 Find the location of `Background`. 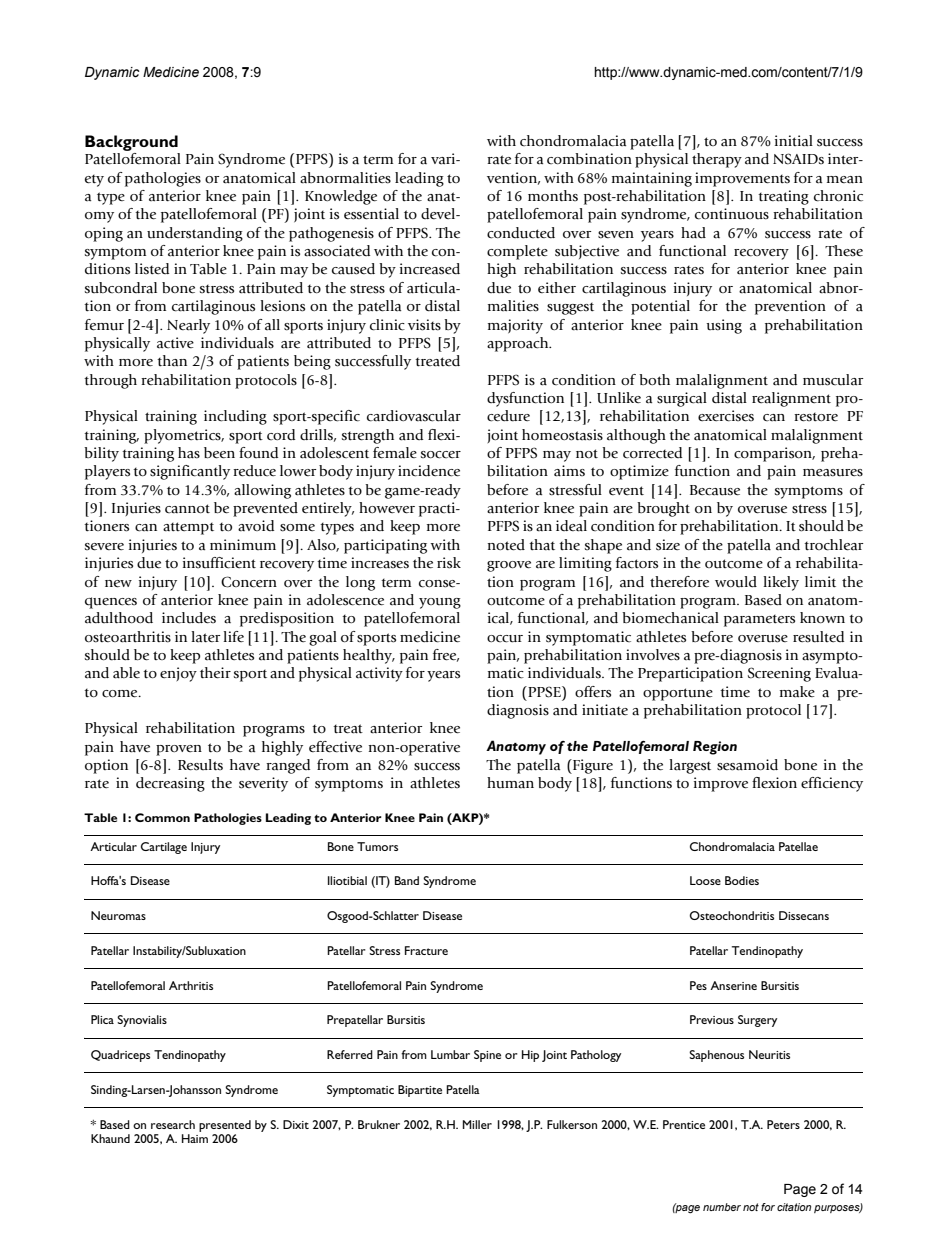

Background is located at coordinates (131, 143).
